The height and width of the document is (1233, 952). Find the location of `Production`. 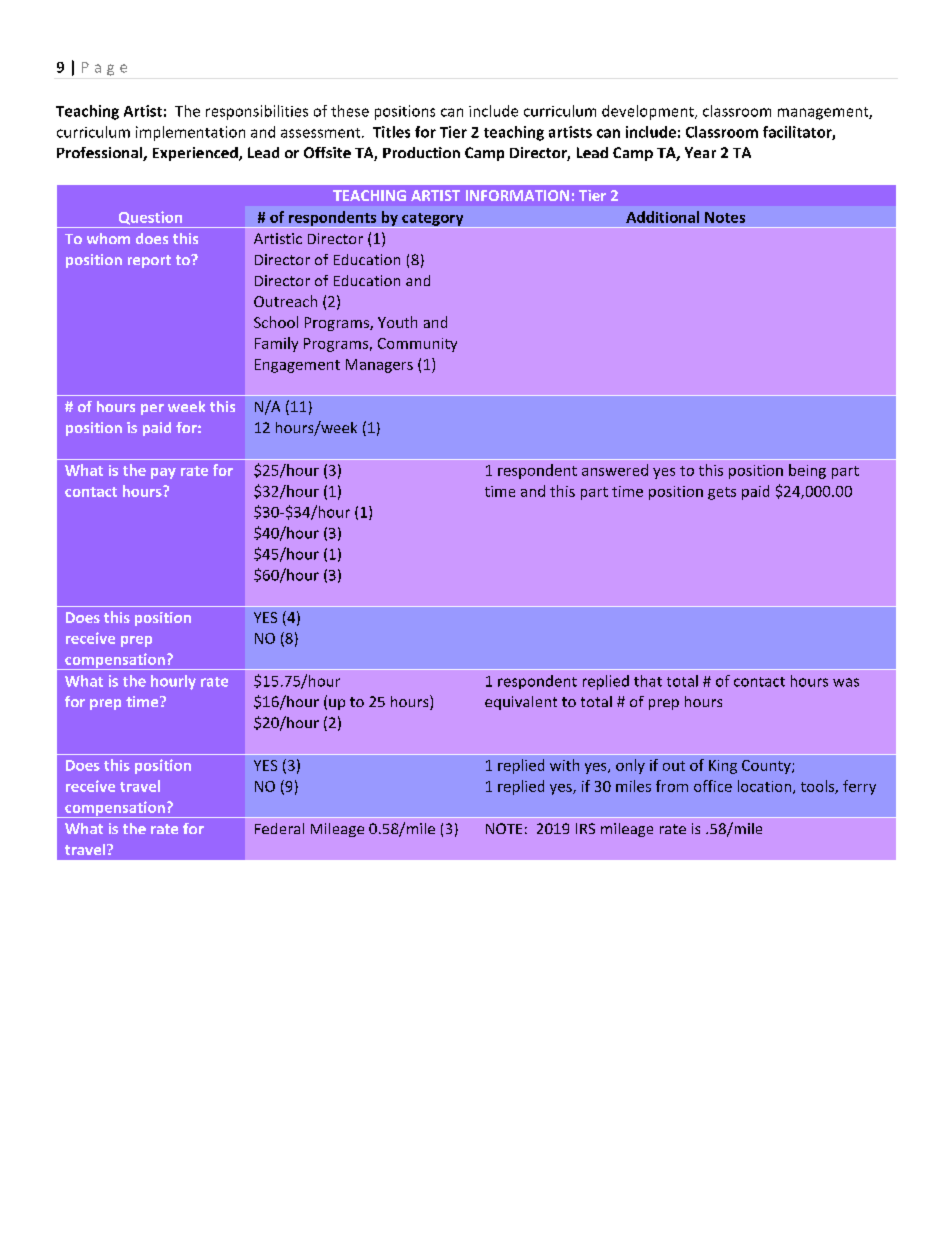

Production is located at coordinates (421, 152).
